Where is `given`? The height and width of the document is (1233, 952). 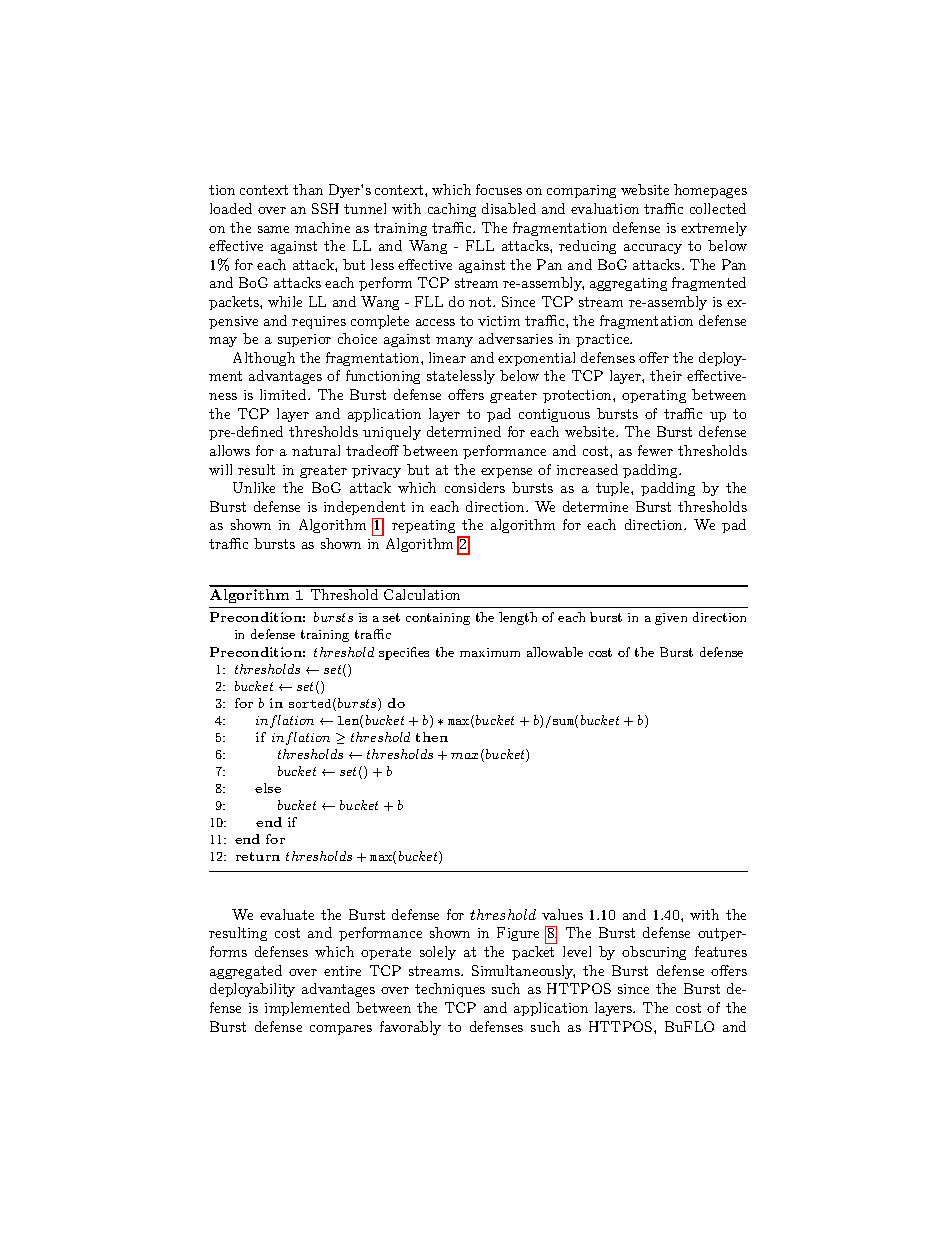
given is located at coordinates (671, 619).
